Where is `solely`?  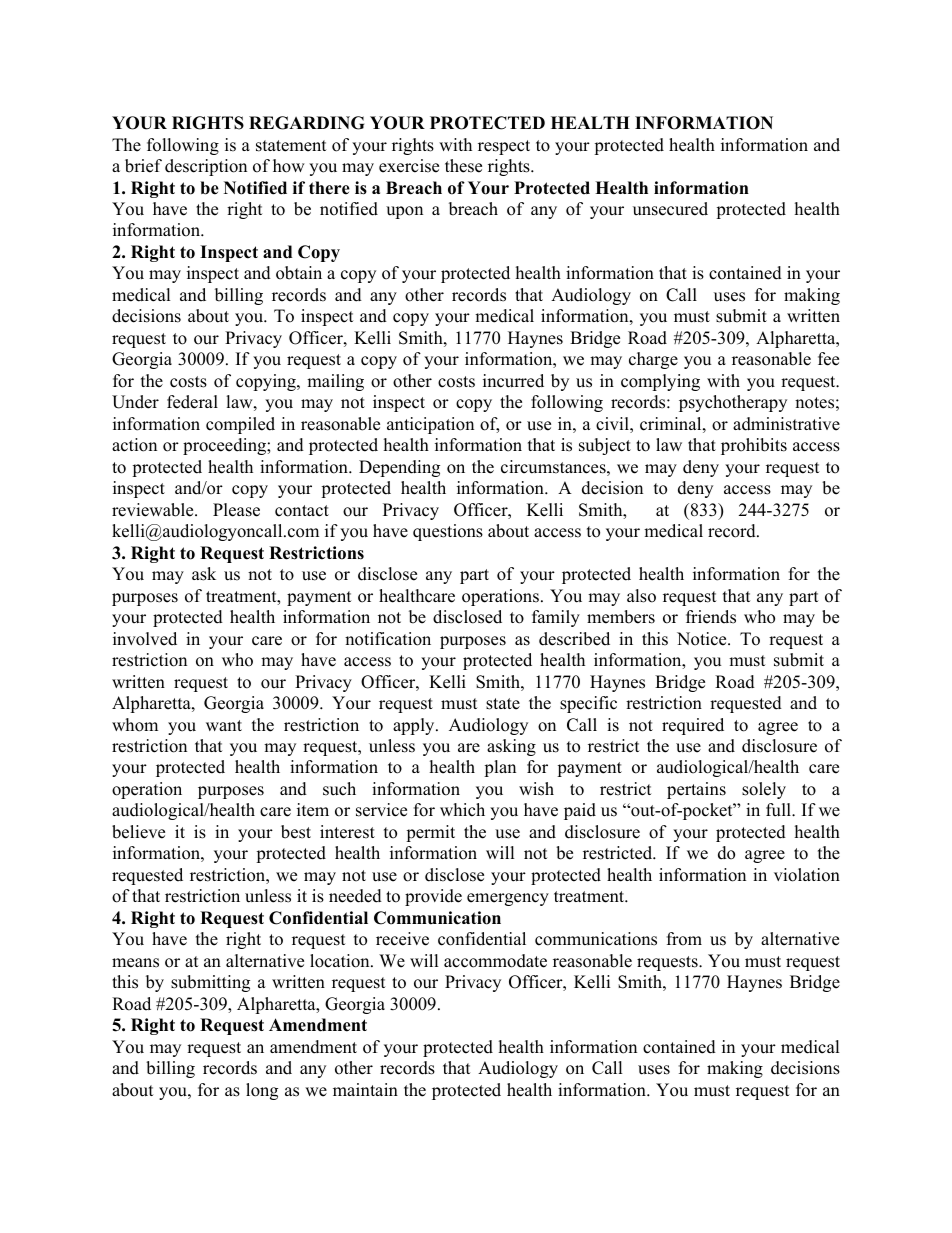
solely is located at coordinates (764, 790).
